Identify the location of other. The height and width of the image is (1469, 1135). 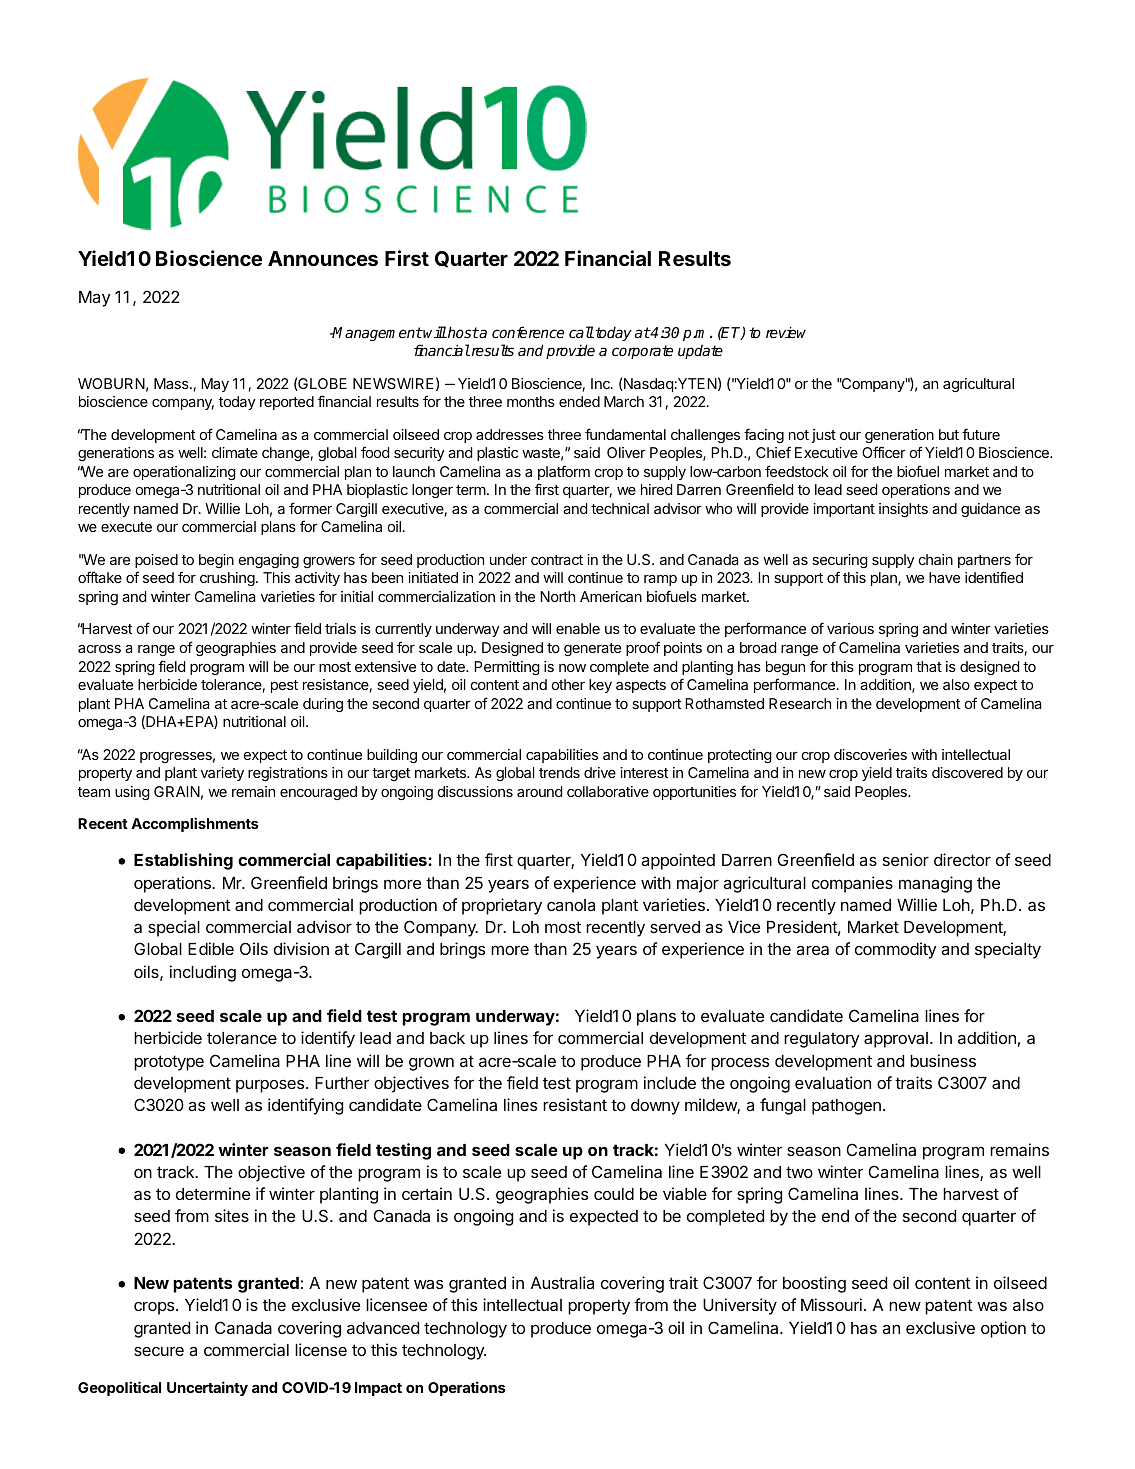
(568, 684).
